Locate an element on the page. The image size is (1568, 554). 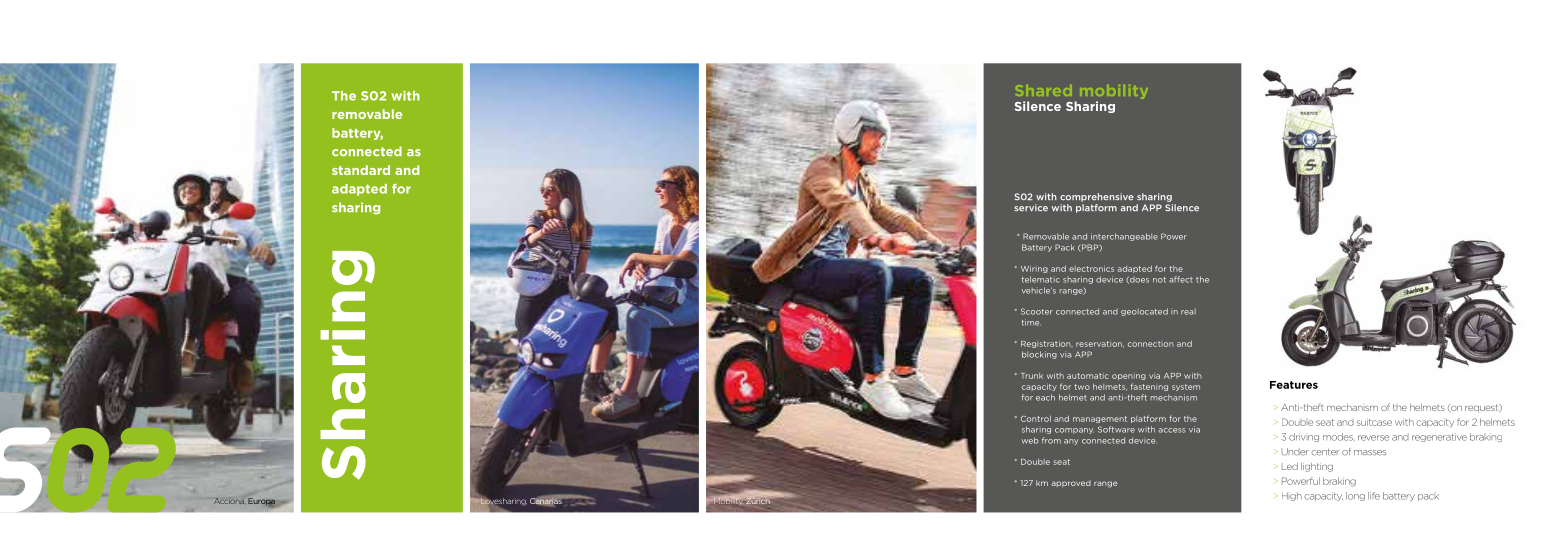
service is located at coordinates (1031, 208).
